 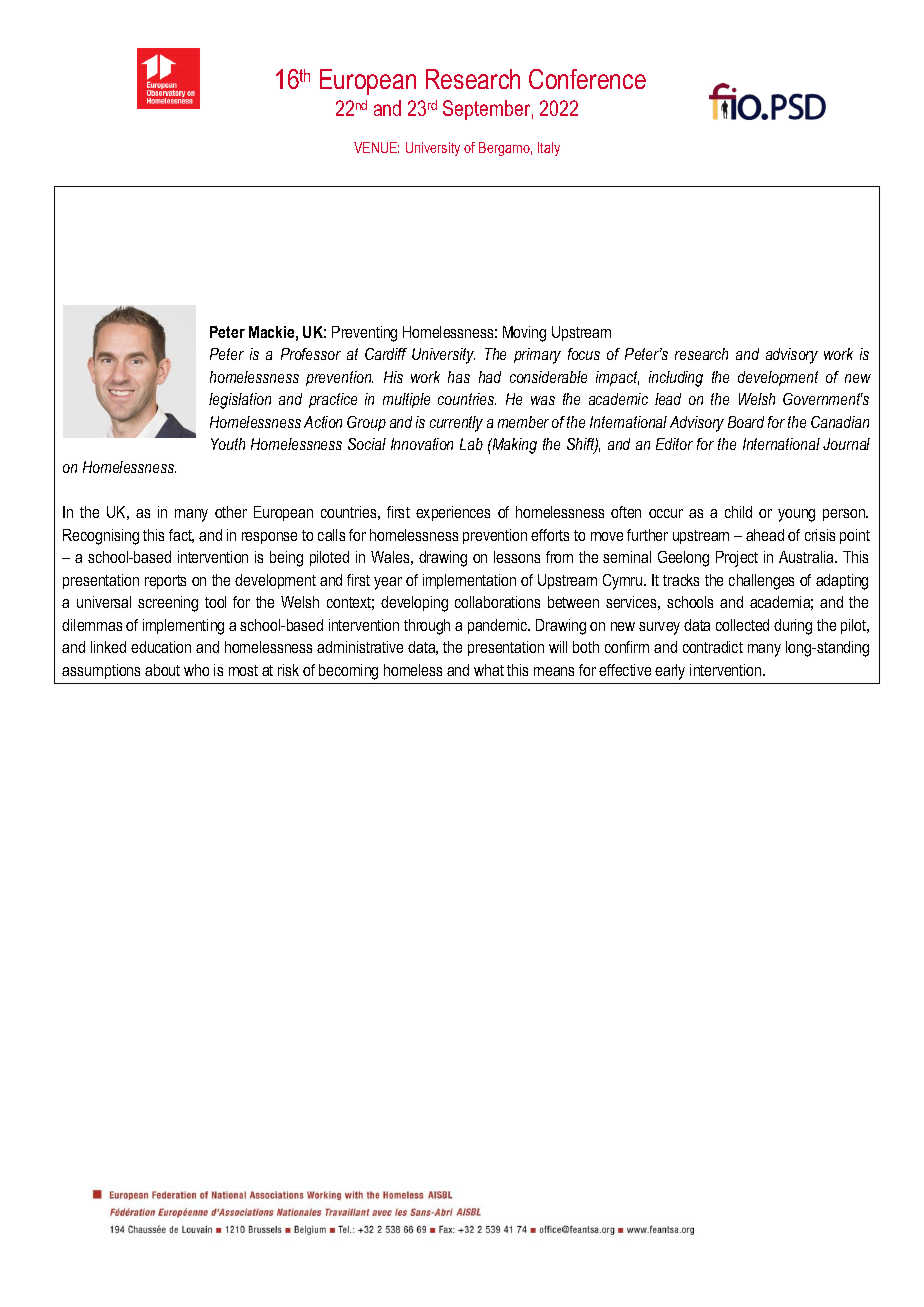 I want to click on Conference, so click(x=587, y=79).
